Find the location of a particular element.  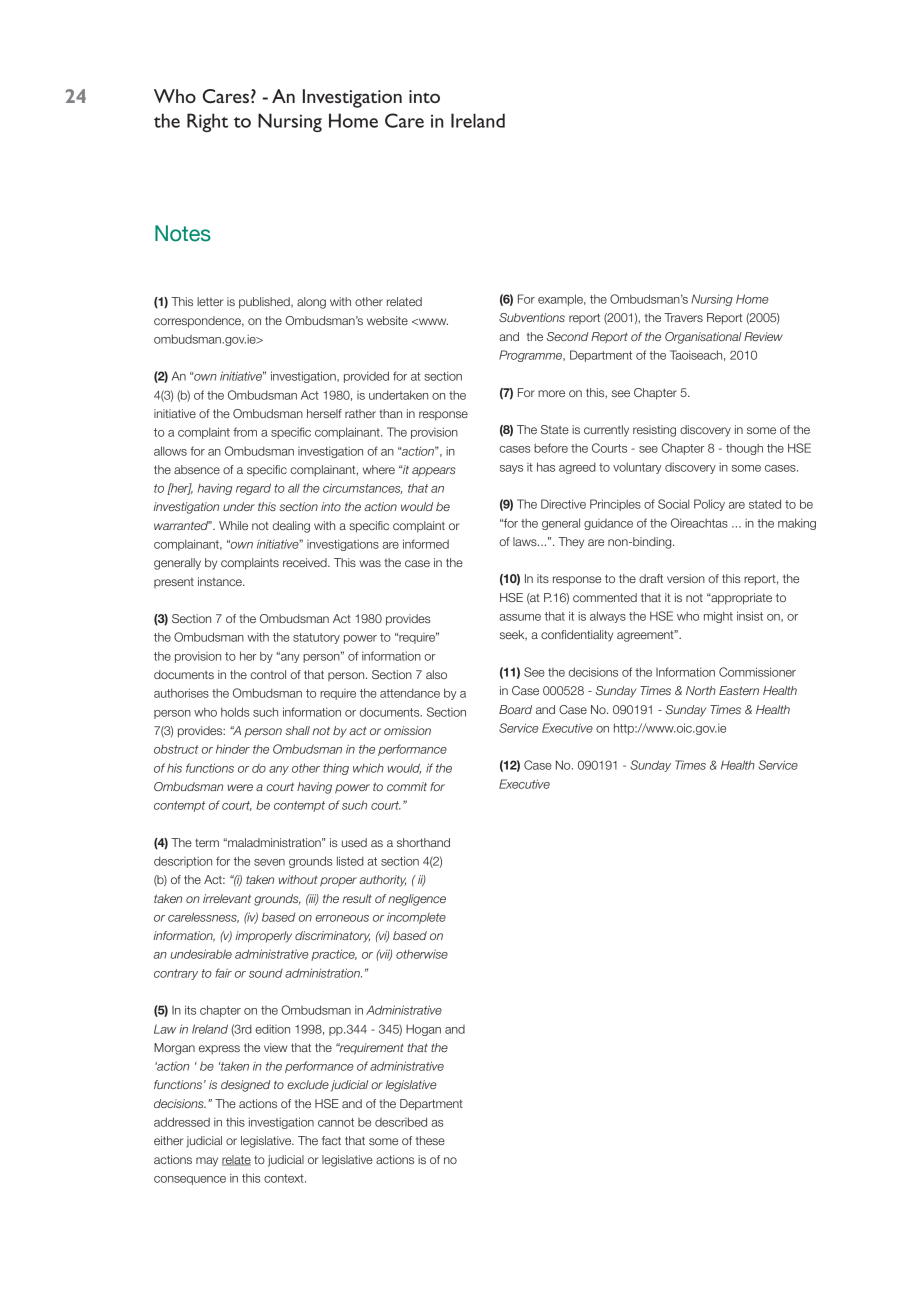

Right is located at coordinates (207, 122).
